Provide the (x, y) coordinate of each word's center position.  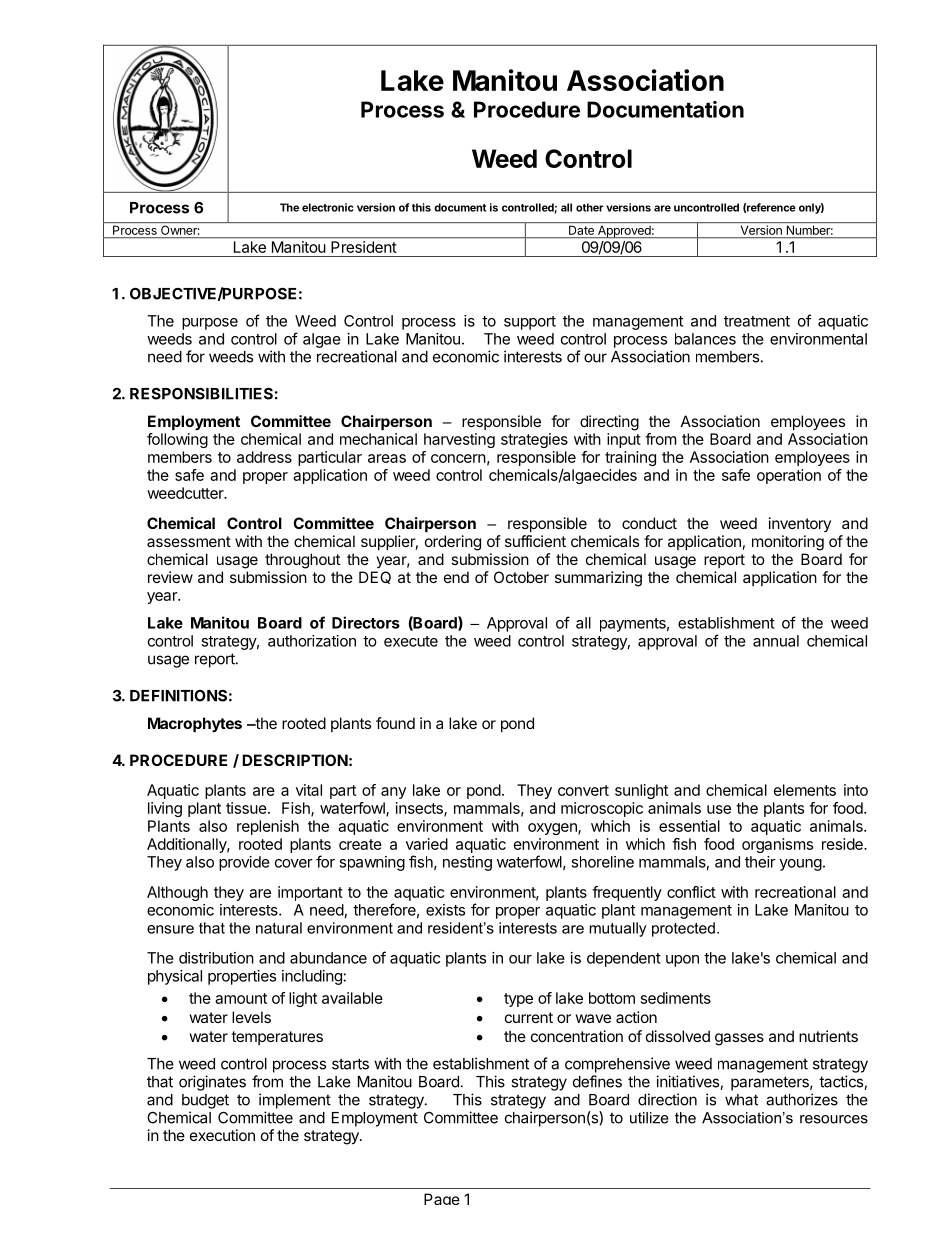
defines (597, 1081)
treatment (757, 321)
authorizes (802, 1099)
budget (205, 1101)
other (590, 207)
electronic (328, 207)
